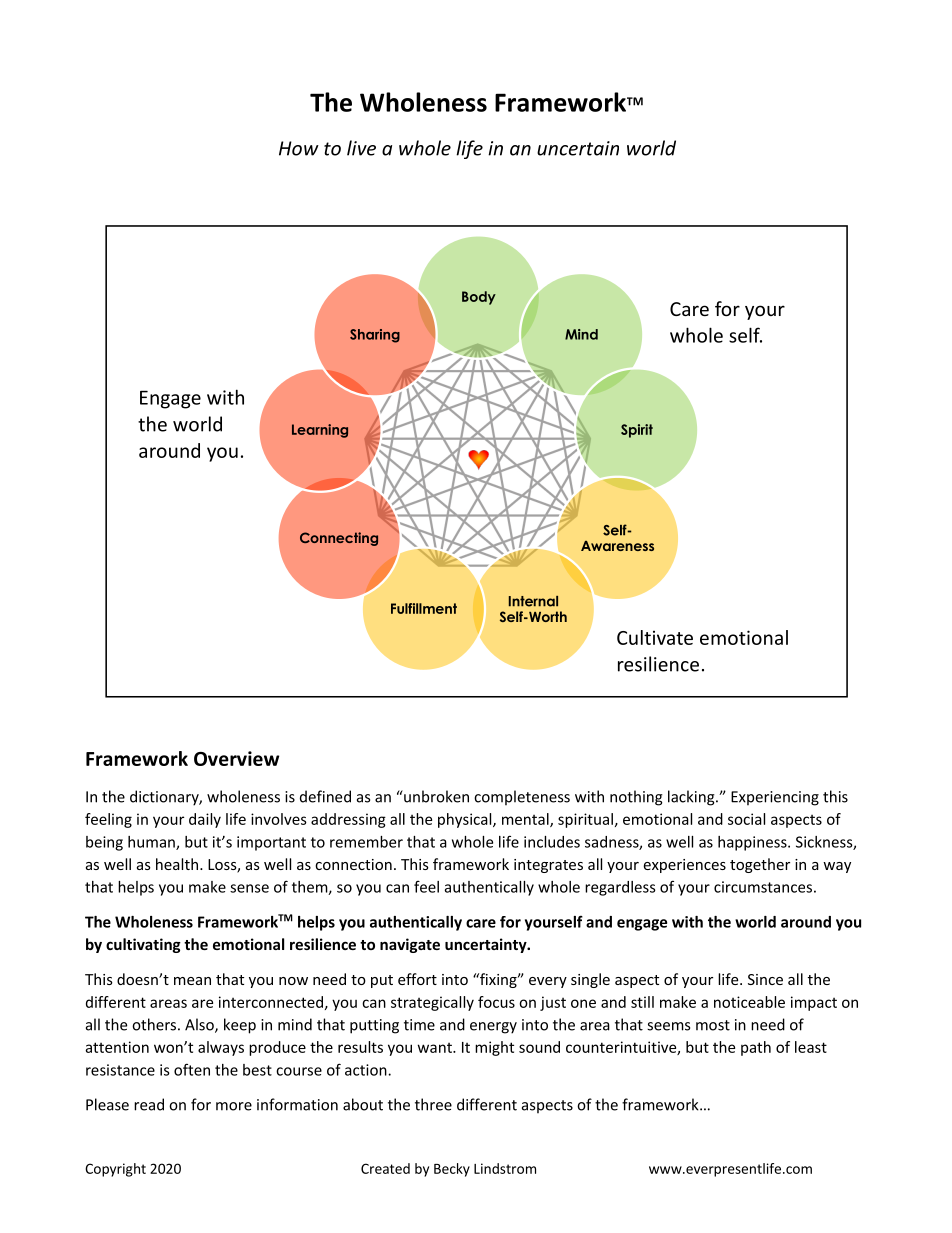 This image has height=1233, width=952. Describe the element at coordinates (205, 820) in the image. I see `daily` at that location.
